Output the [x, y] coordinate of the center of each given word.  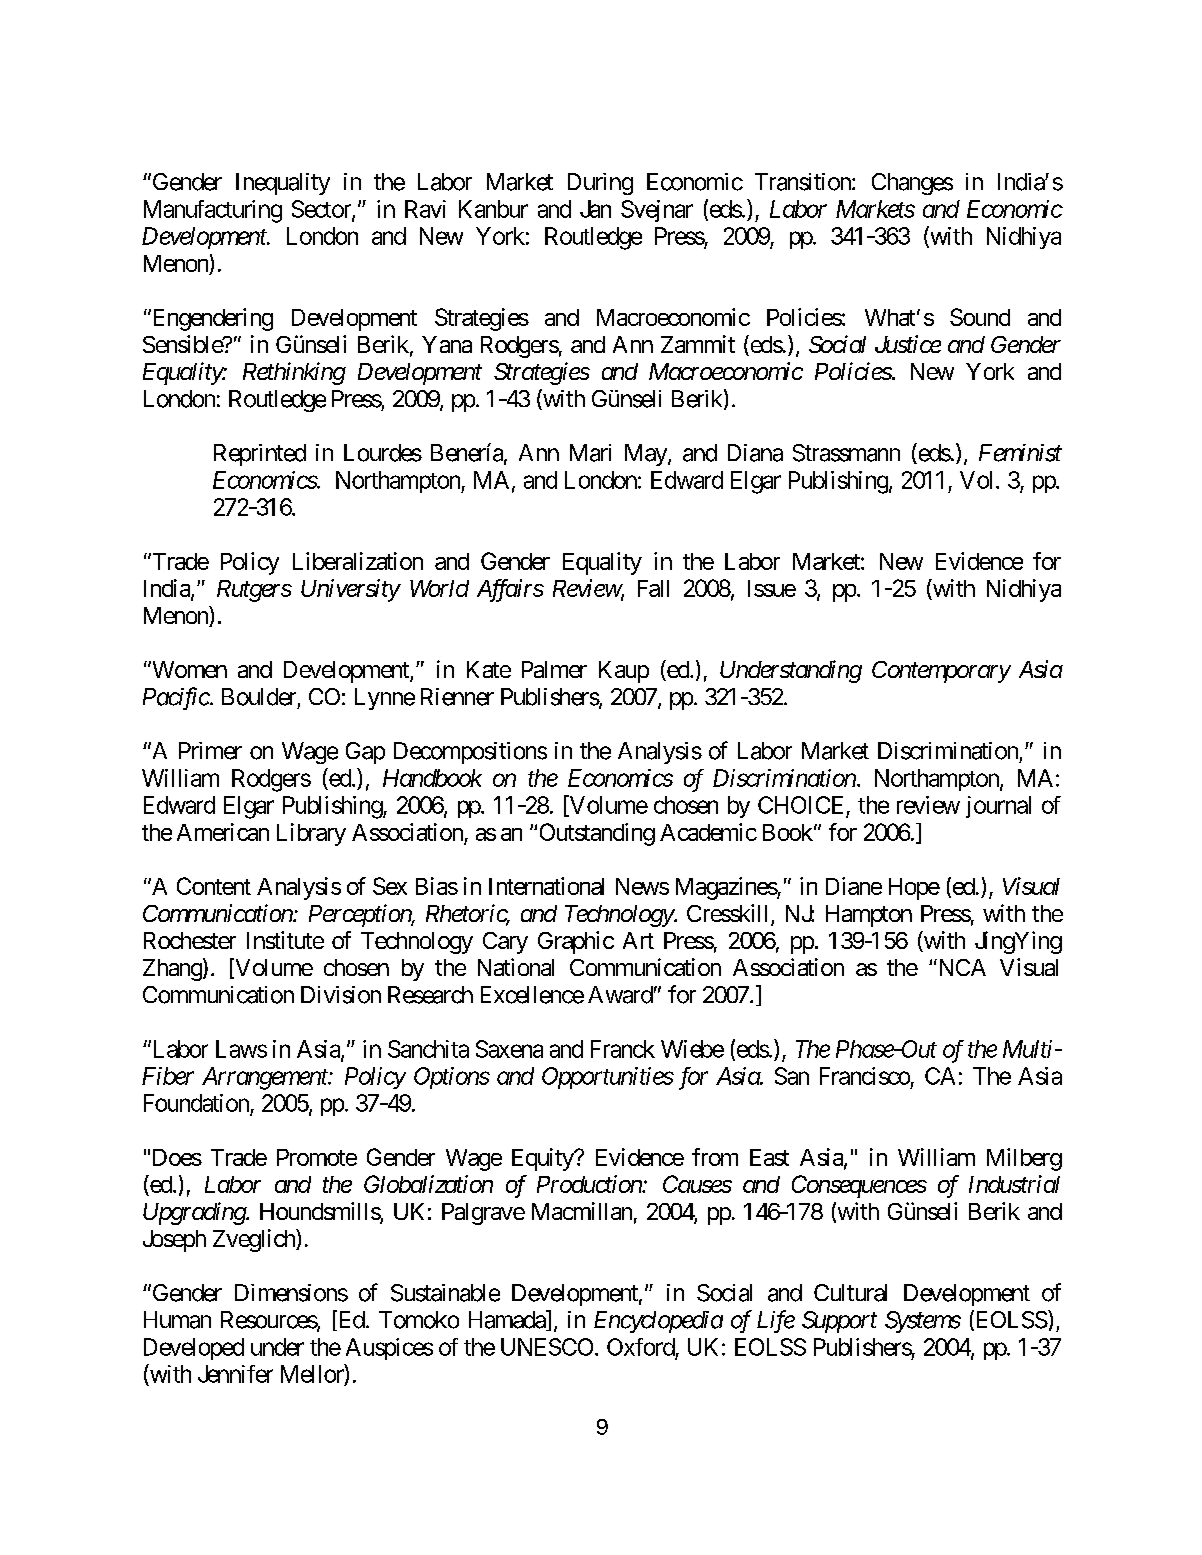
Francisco [865, 1076]
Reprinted [260, 455]
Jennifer [235, 1374]
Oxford [641, 1347]
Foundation [196, 1103]
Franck [623, 1049]
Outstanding [597, 834]
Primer [210, 751]
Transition [804, 182]
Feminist [1020, 453]
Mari [590, 453]
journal [998, 807]
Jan [595, 209]
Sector [322, 210]
